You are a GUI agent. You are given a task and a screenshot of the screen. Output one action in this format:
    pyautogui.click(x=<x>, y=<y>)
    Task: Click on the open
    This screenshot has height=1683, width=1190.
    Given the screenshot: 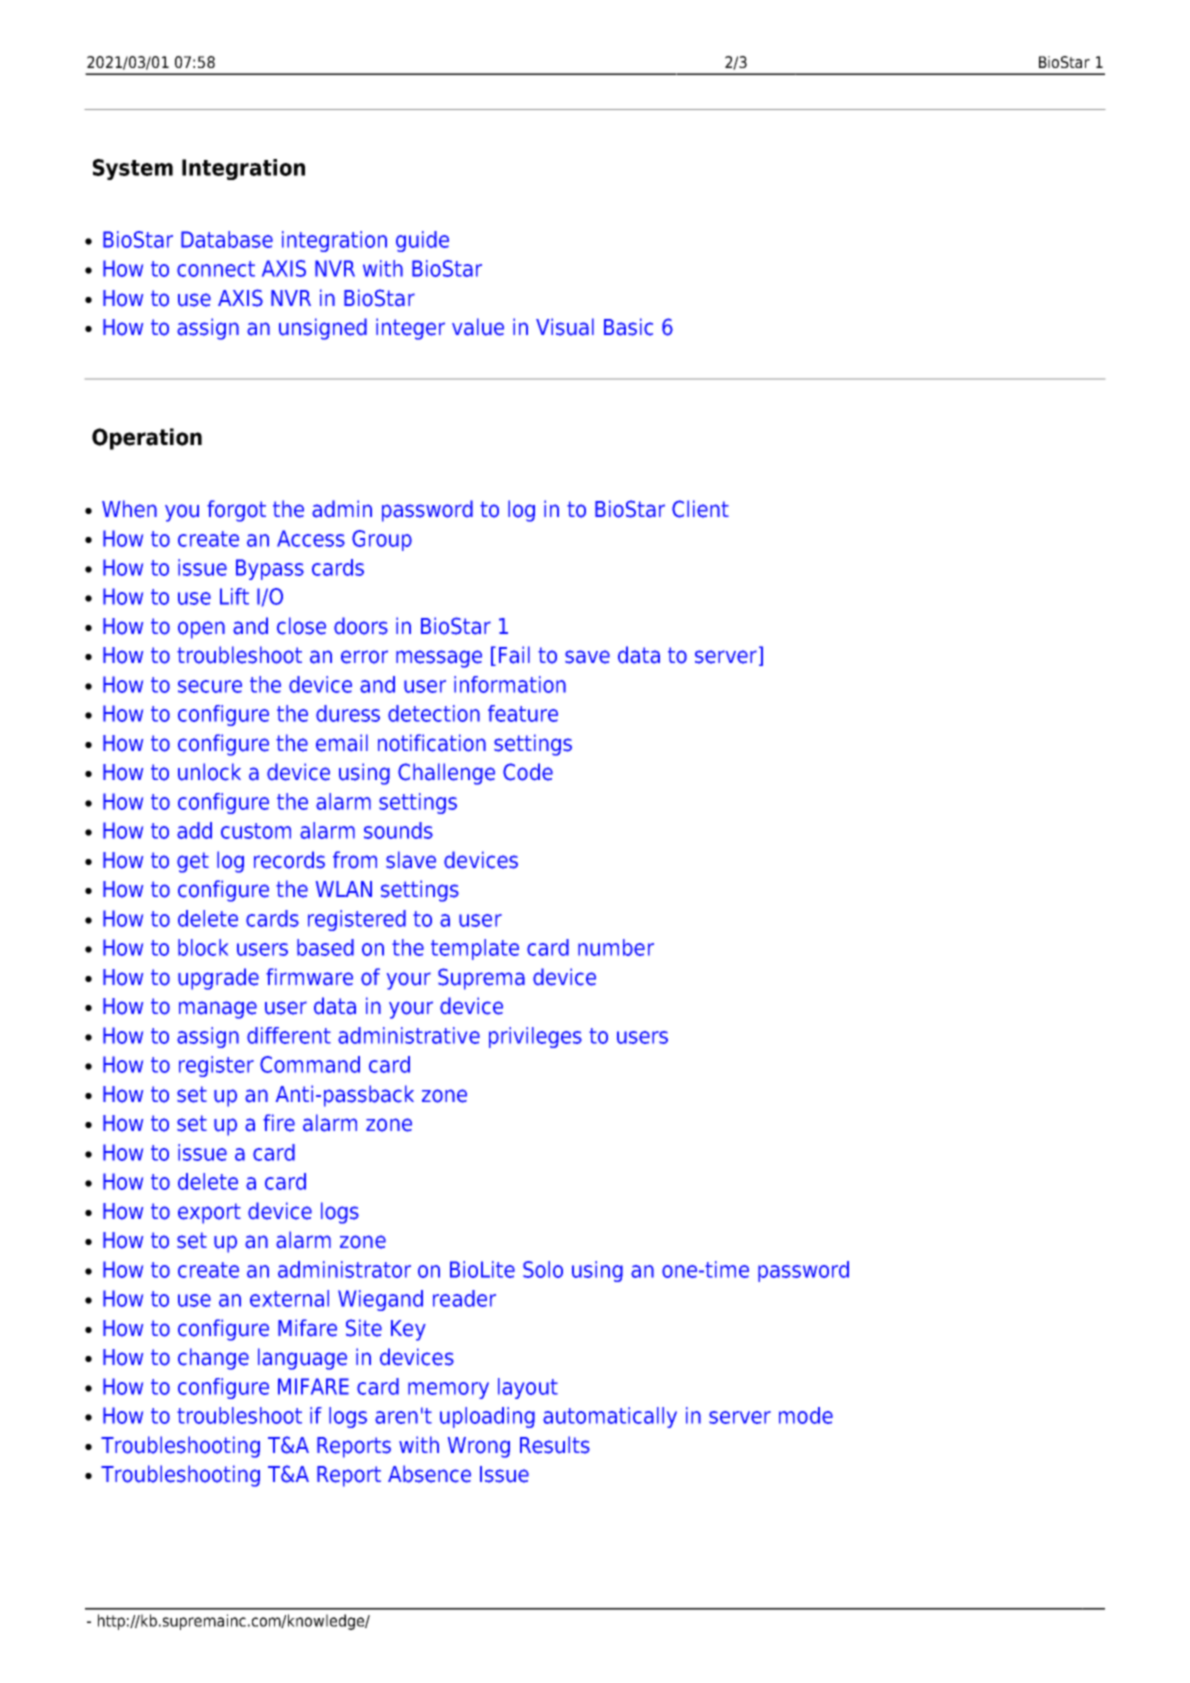 What is the action you would take?
    pyautogui.click(x=201, y=630)
